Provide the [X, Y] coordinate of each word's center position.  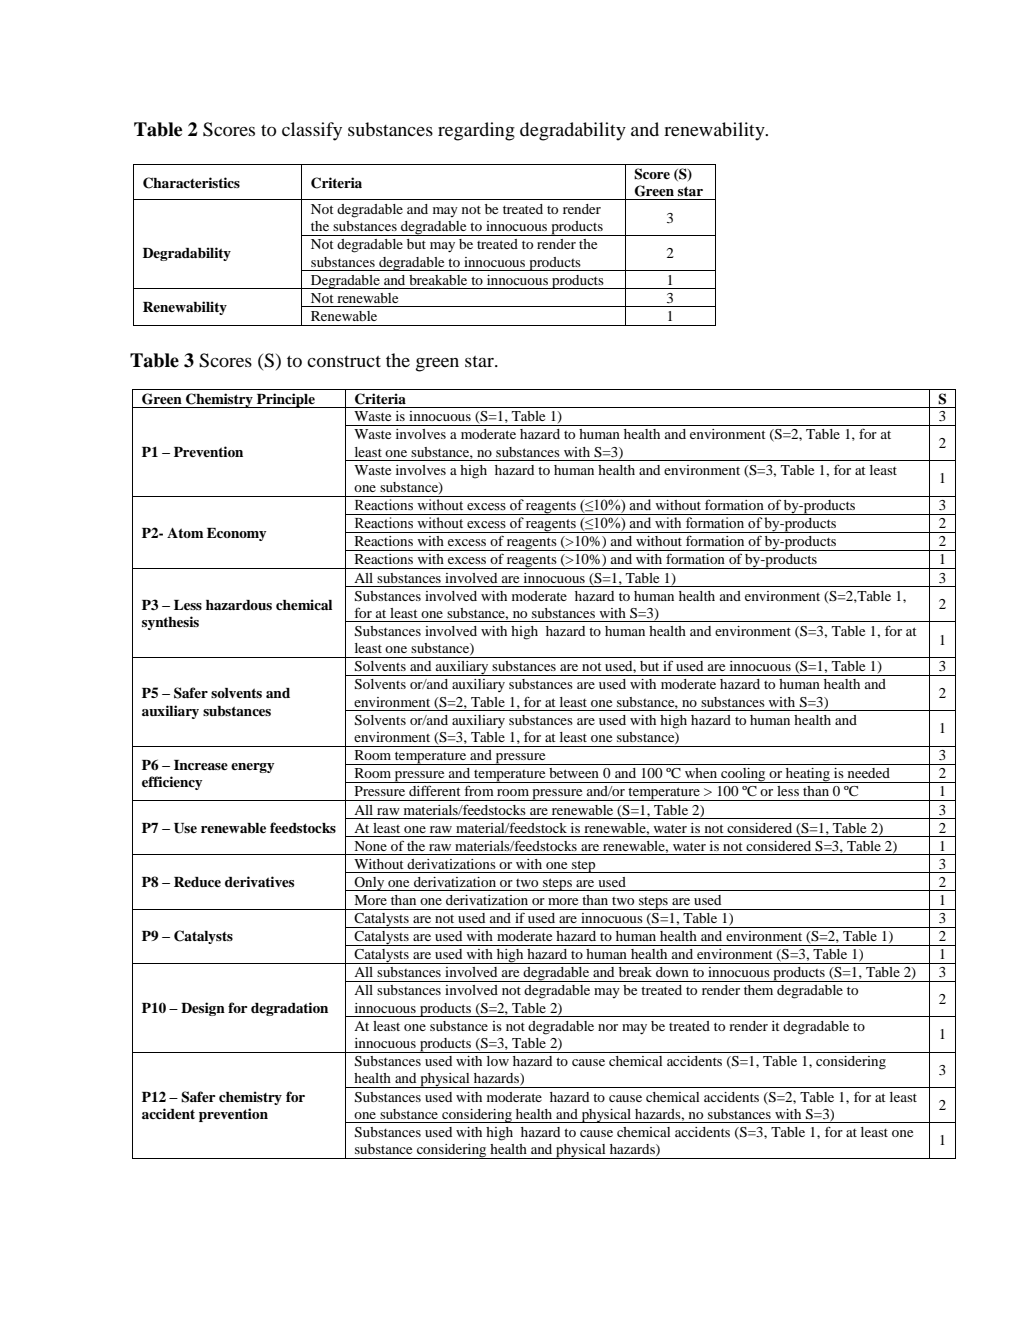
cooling [743, 775]
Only [369, 884]
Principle [286, 400]
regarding [476, 131]
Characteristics [191, 183]
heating [808, 775]
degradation [289, 1009]
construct [344, 361]
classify [312, 131]
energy [252, 768]
